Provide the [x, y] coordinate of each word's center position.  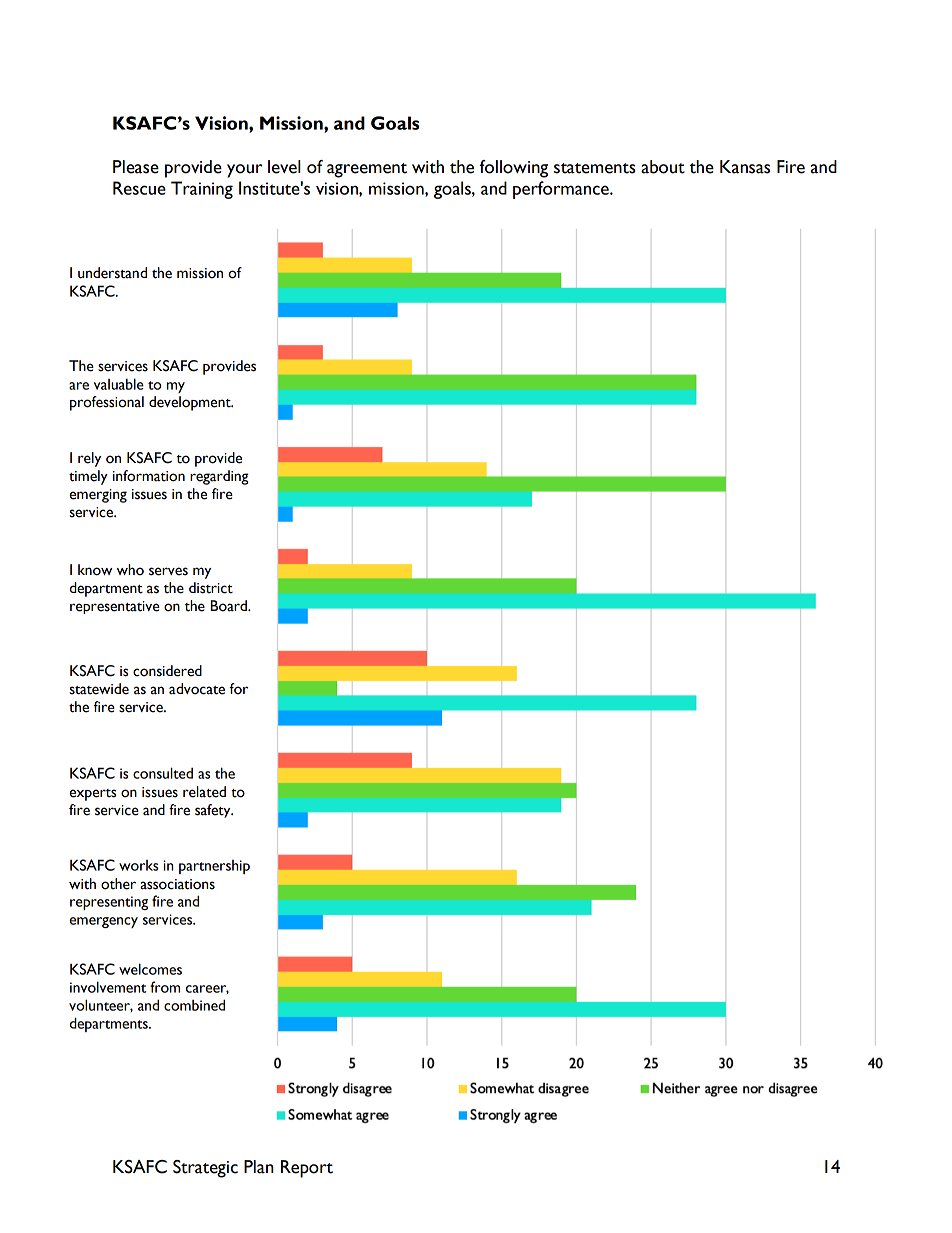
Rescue [139, 188]
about [663, 167]
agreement [367, 170]
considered [167, 671]
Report [307, 1169]
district [211, 588]
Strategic [205, 1169]
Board [230, 606]
